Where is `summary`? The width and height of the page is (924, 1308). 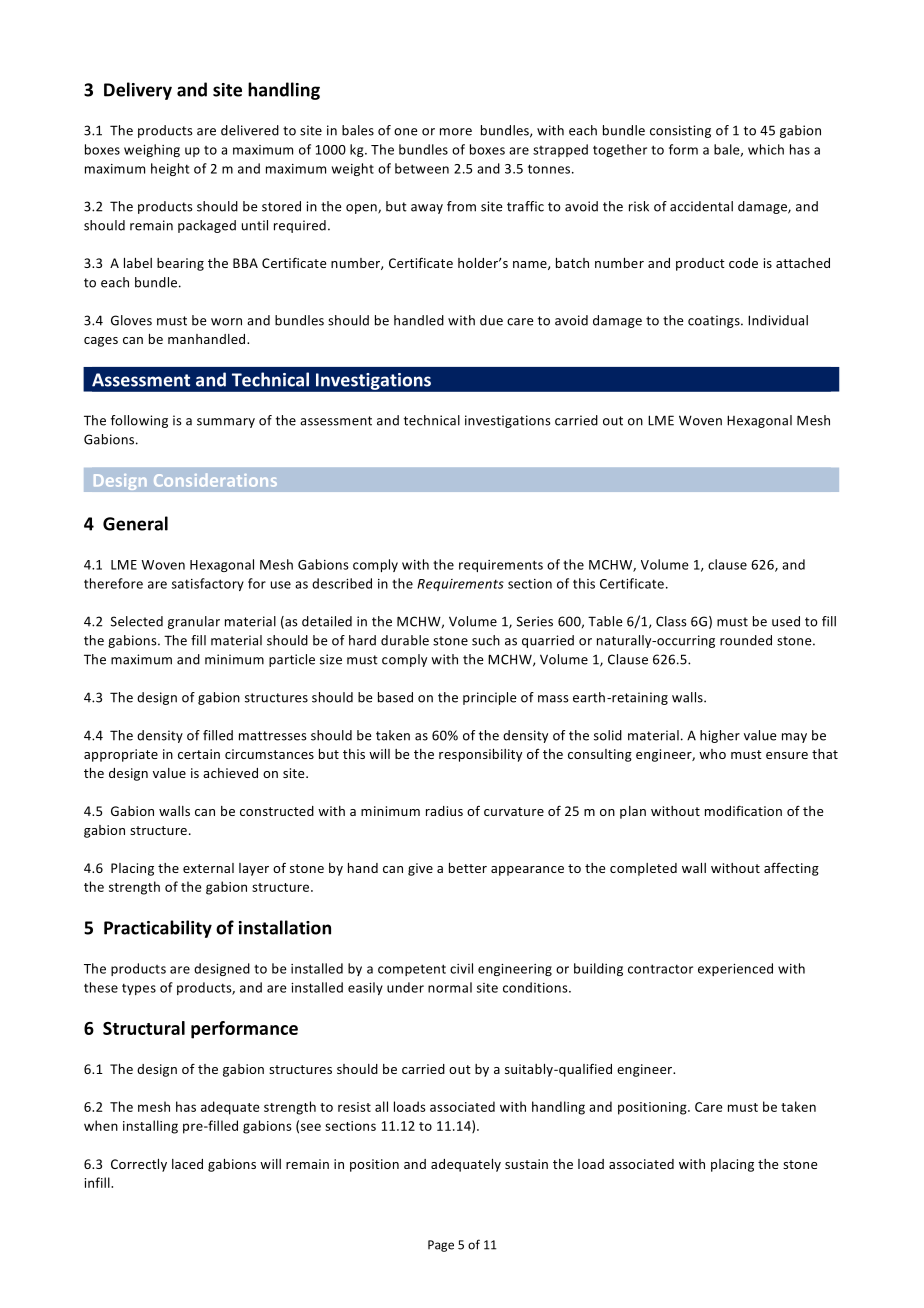
summary is located at coordinates (226, 423).
